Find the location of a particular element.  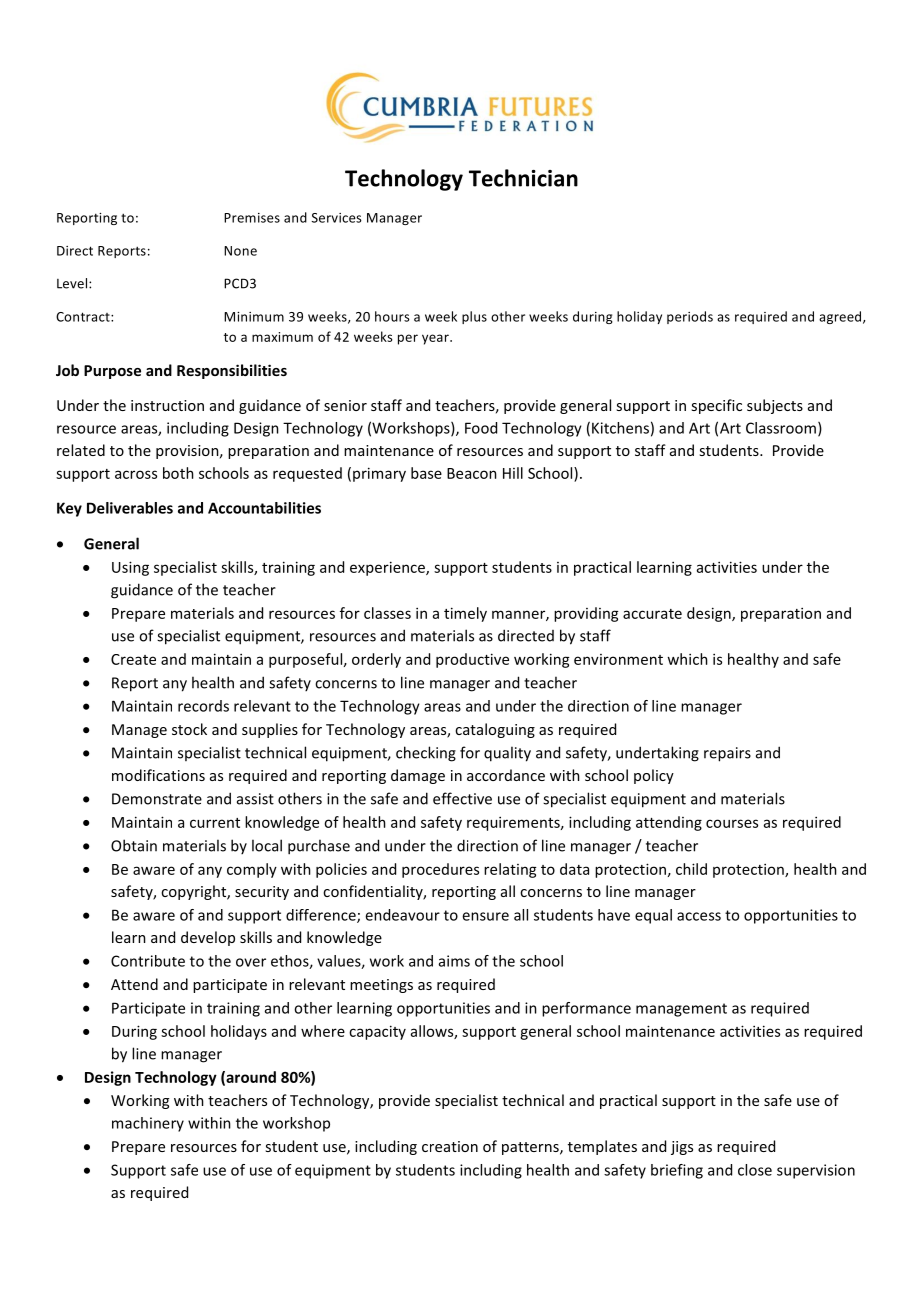

Premises is located at coordinates (252, 218).
